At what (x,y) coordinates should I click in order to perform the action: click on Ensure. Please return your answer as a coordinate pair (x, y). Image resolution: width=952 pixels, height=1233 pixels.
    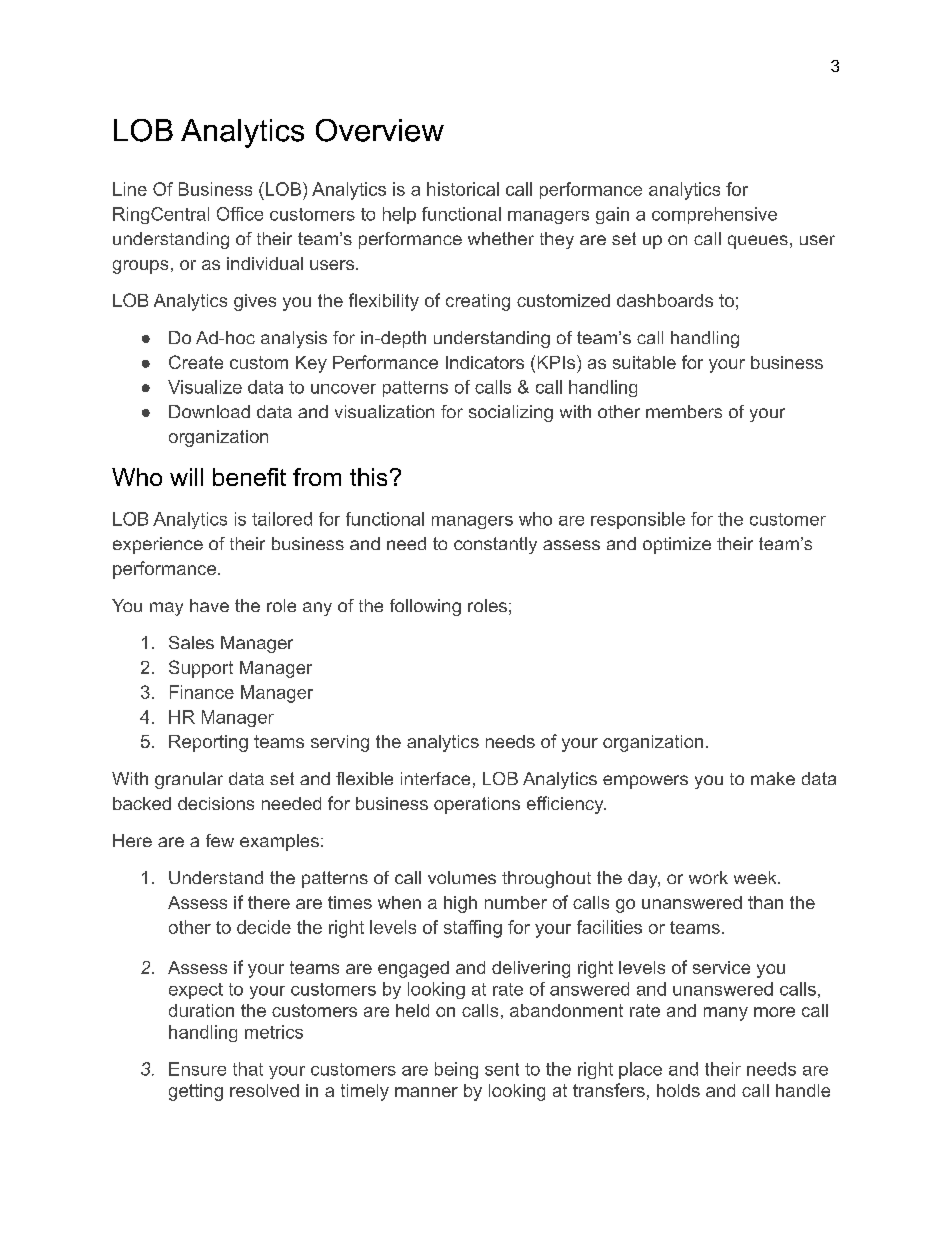
    Looking at the image, I should click on (197, 1069).
